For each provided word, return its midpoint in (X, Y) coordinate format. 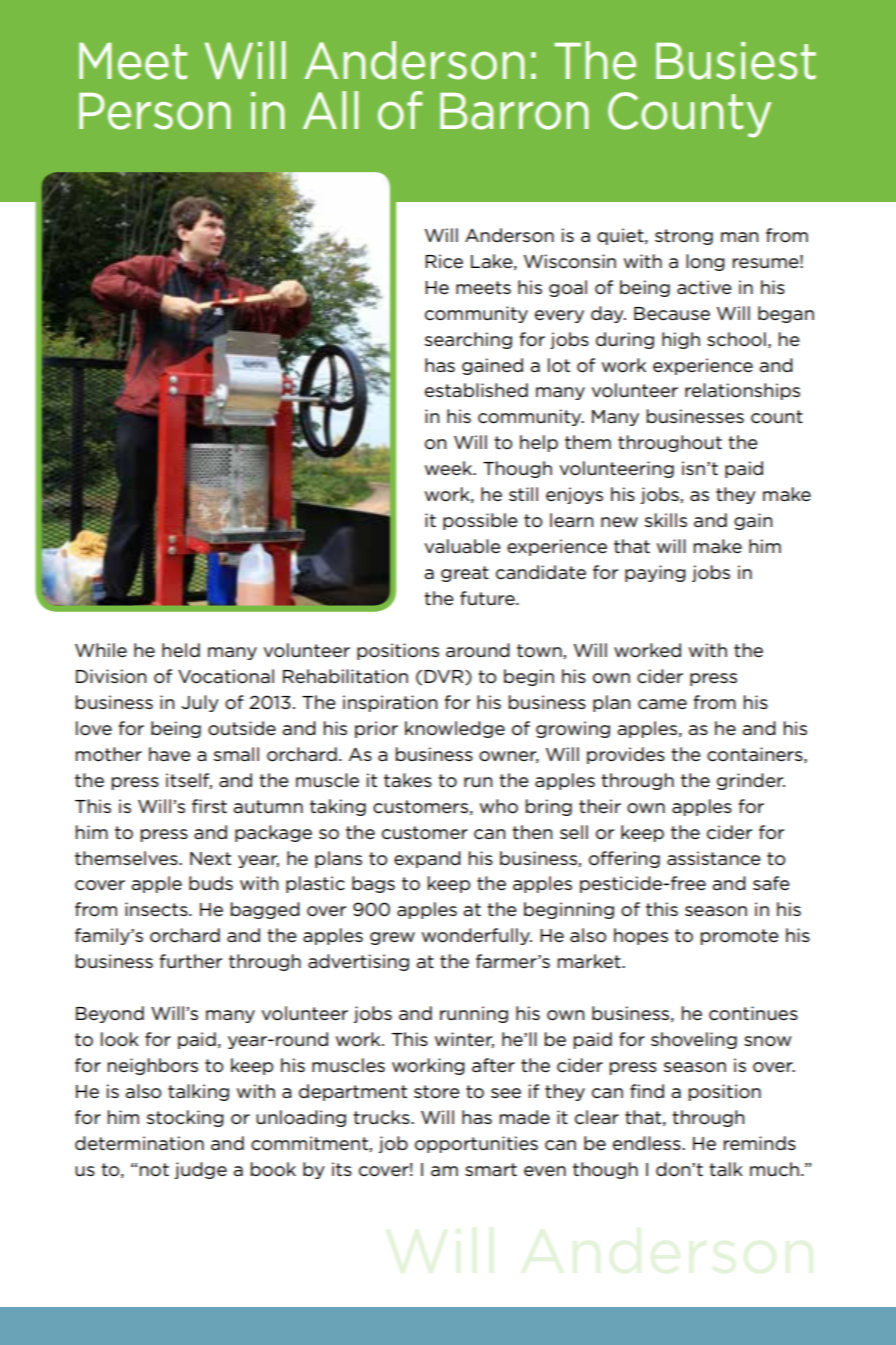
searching (468, 340)
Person (154, 111)
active (704, 287)
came (662, 704)
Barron (514, 111)
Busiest (736, 61)
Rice (444, 261)
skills (666, 520)
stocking (185, 1118)
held (181, 650)
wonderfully (477, 936)
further (191, 961)
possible (480, 521)
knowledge (455, 729)
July (200, 703)
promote (740, 937)
